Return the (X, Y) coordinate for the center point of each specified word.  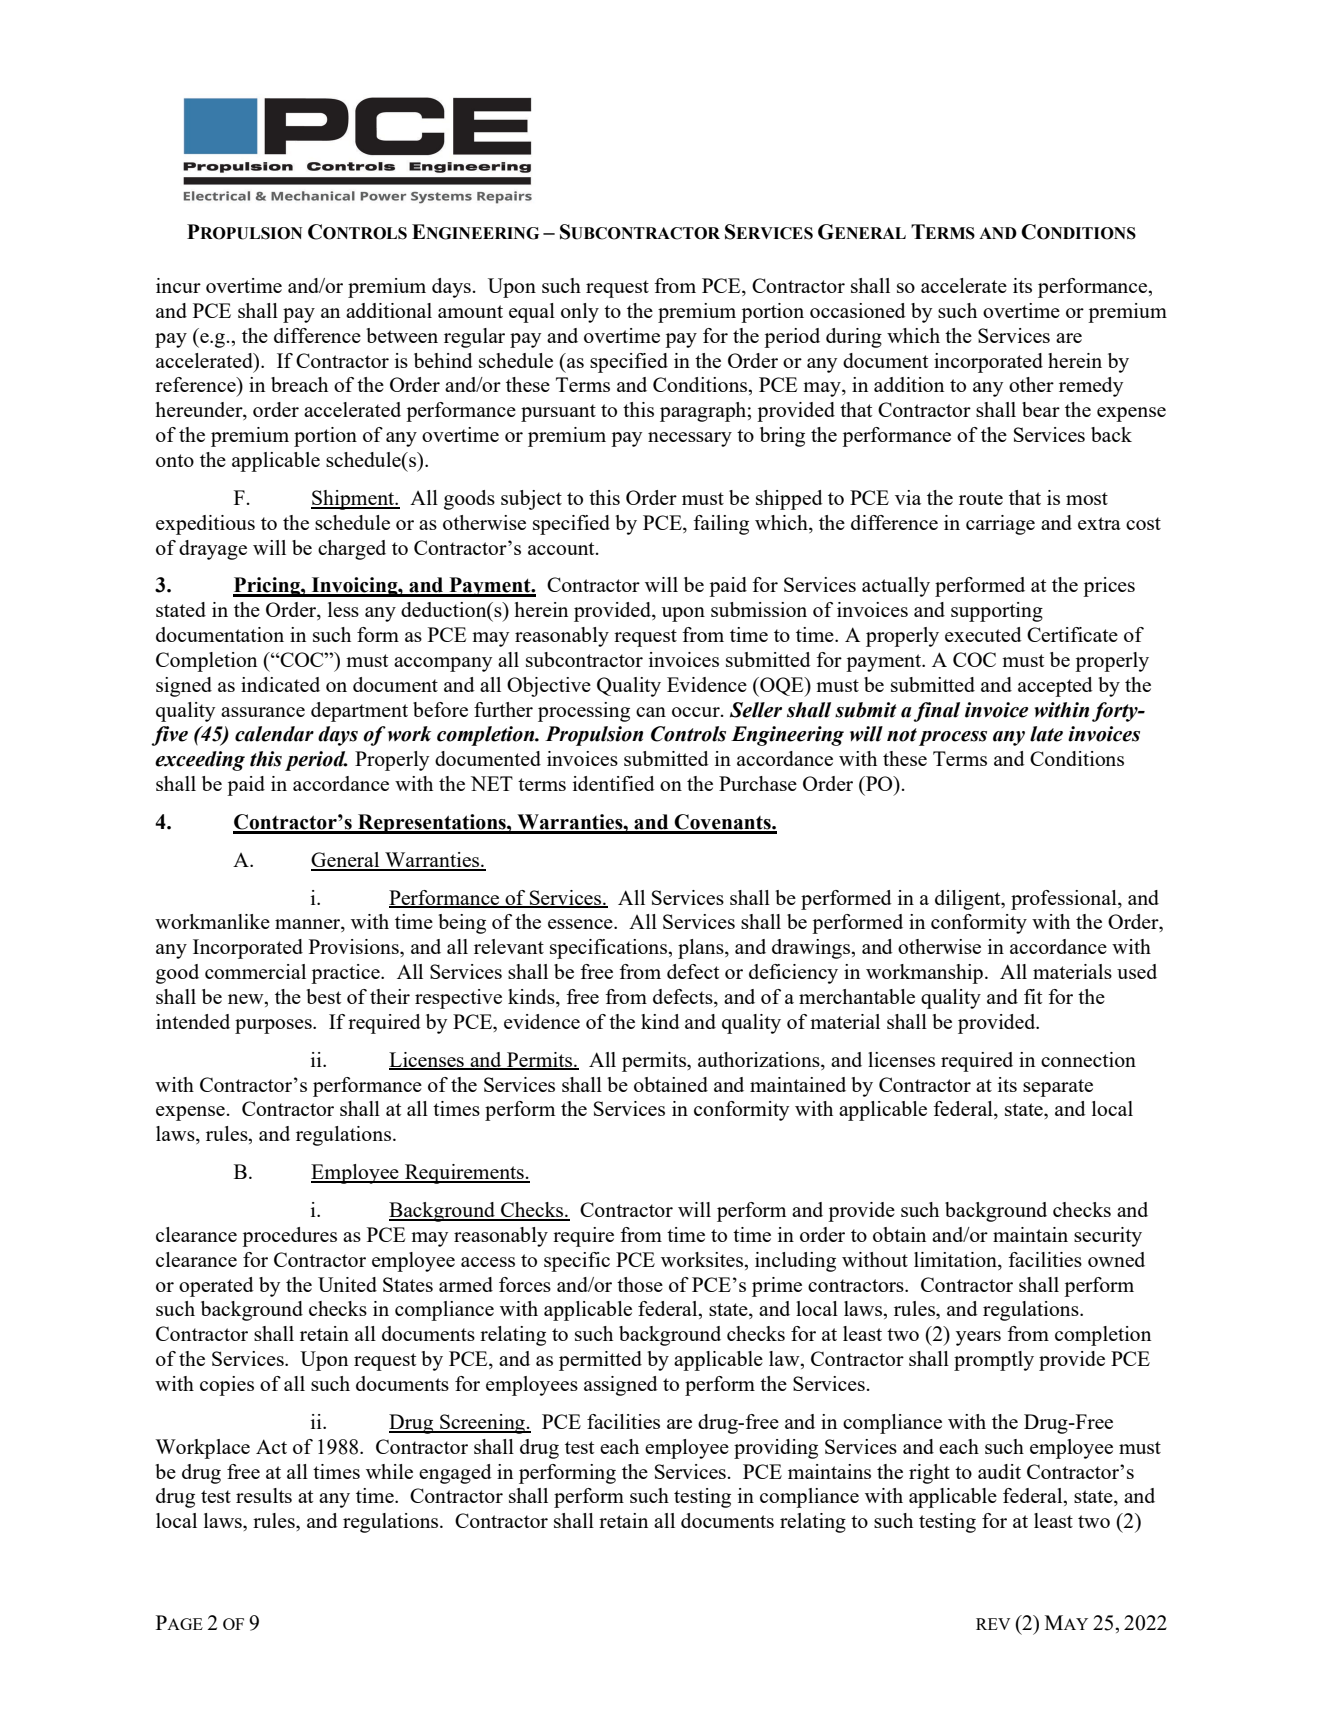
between (402, 335)
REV (993, 1624)
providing (776, 1449)
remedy (1091, 387)
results (264, 1495)
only (580, 313)
